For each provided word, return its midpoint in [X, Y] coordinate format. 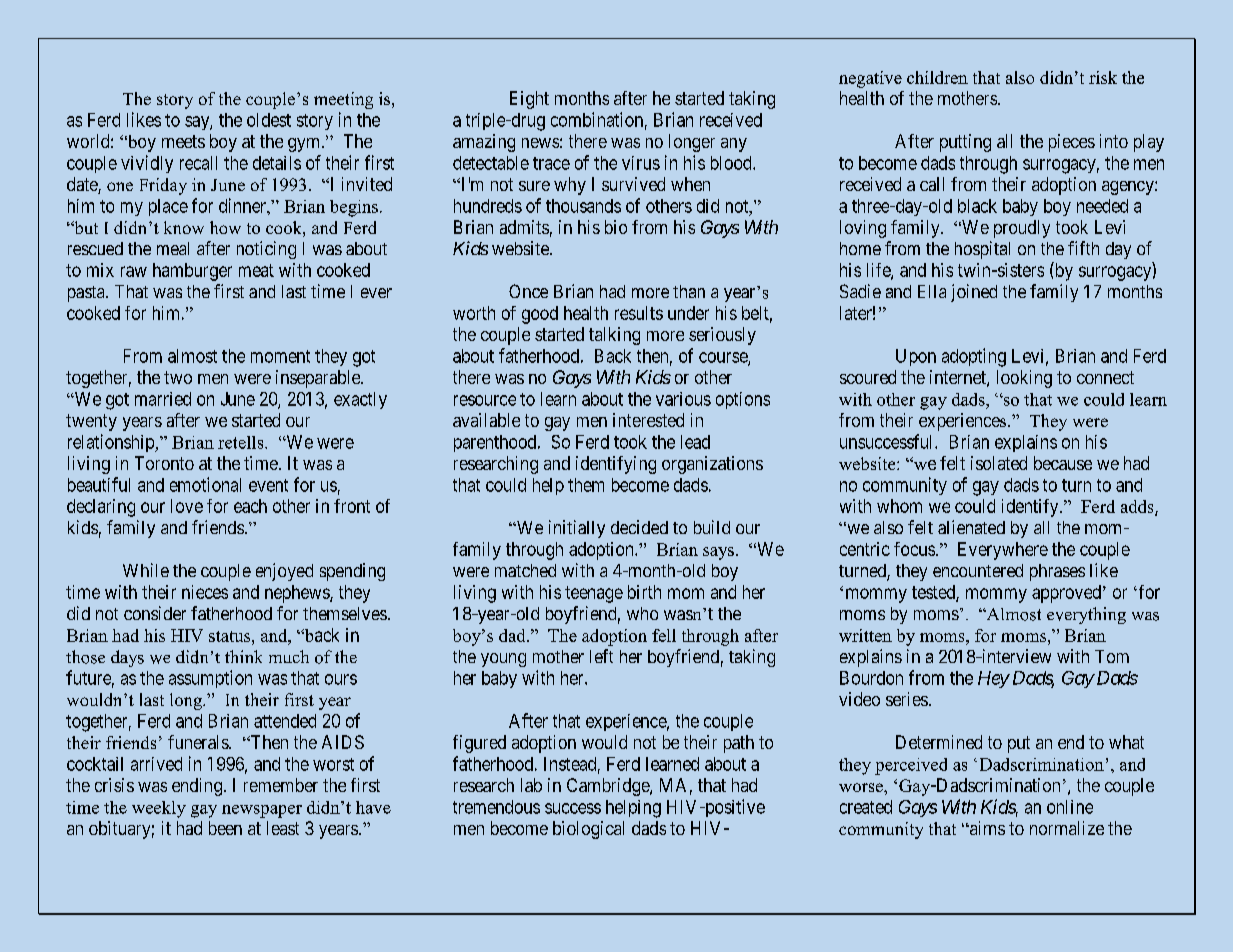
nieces [205, 592]
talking [614, 336]
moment [280, 356]
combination [597, 119]
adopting [974, 357]
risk [1103, 77]
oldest [269, 120]
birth [644, 592]
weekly [159, 809]
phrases [1057, 572]
